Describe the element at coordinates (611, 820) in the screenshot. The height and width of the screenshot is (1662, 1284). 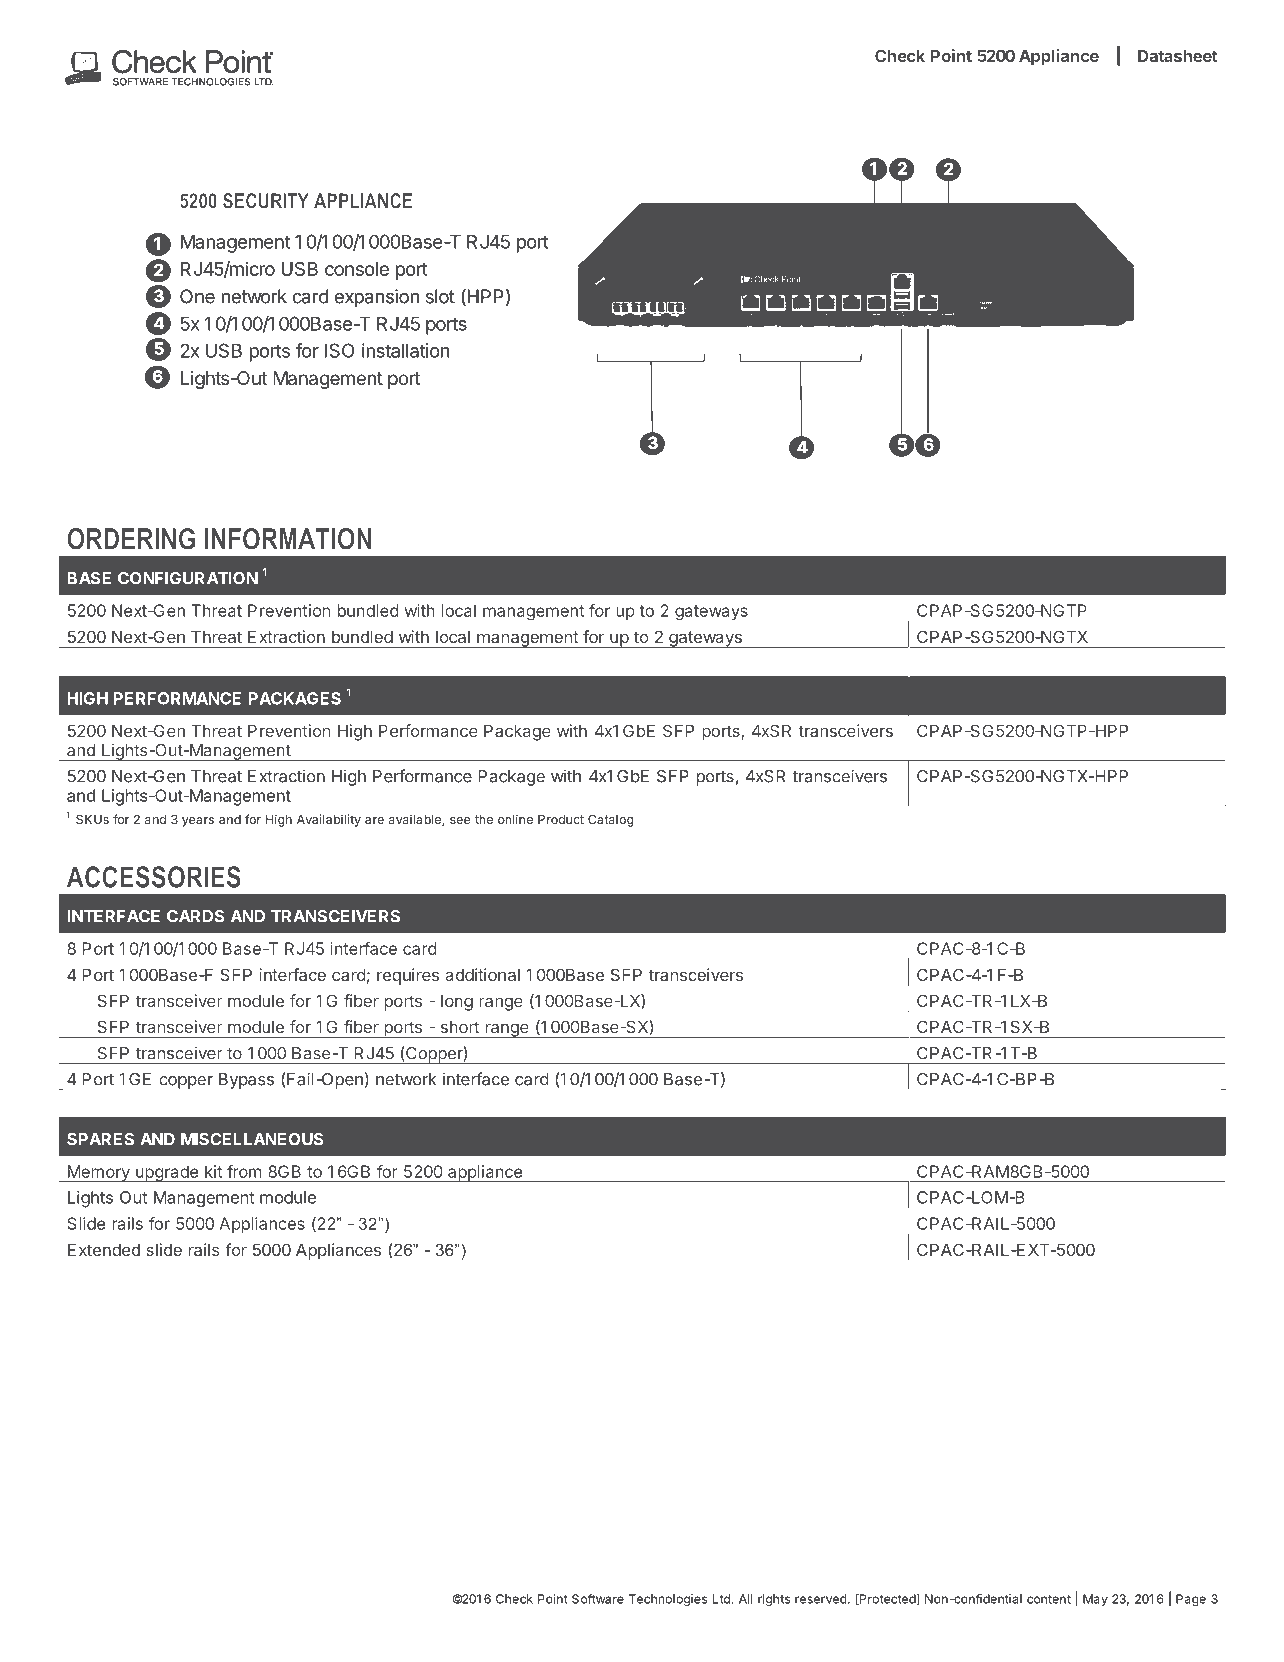
I see `Catalog` at that location.
